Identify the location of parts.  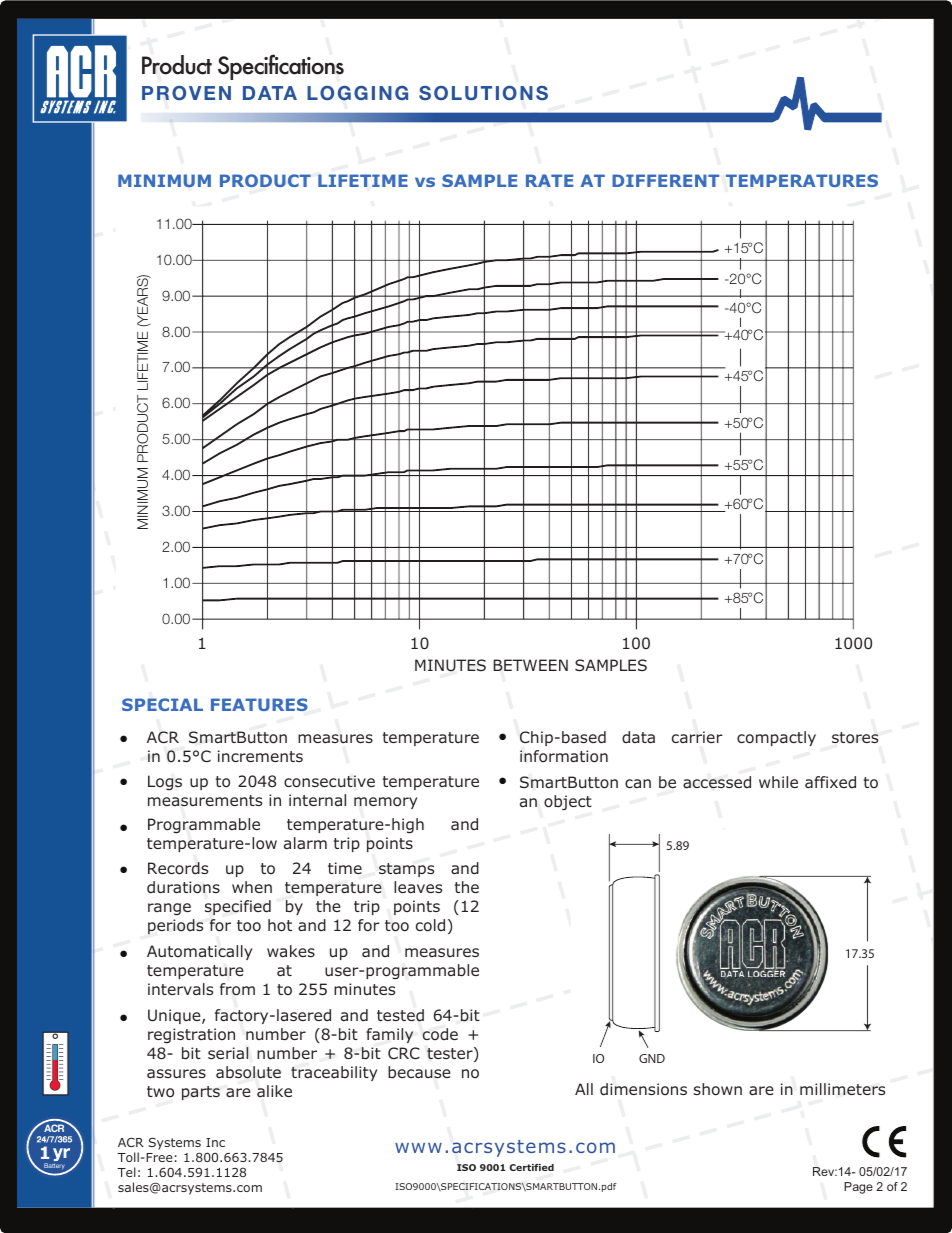
(201, 1093).
